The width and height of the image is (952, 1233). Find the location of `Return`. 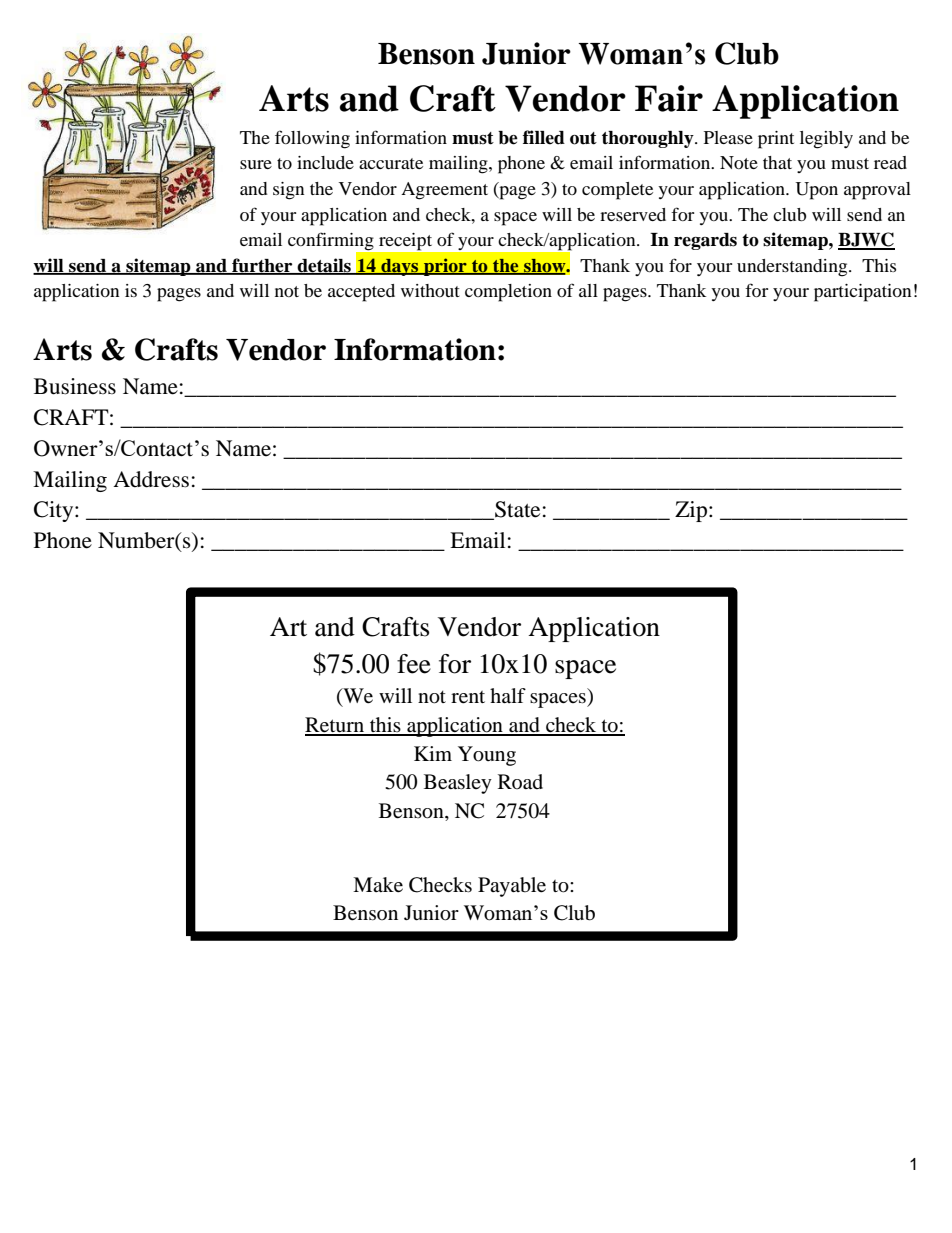

Return is located at coordinates (336, 726).
